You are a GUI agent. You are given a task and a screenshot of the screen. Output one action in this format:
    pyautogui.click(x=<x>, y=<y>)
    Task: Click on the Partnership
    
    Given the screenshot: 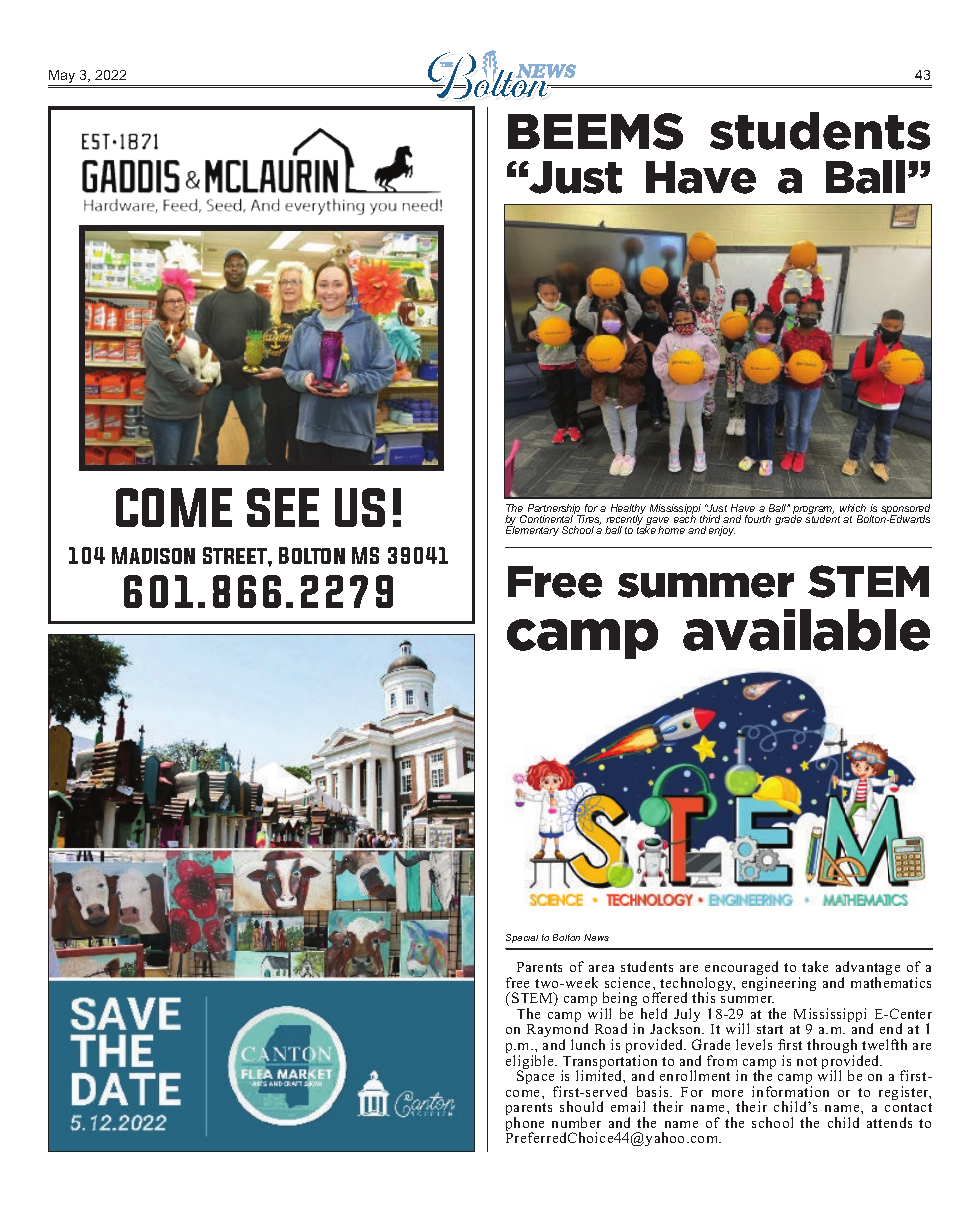 What is the action you would take?
    pyautogui.click(x=554, y=510)
